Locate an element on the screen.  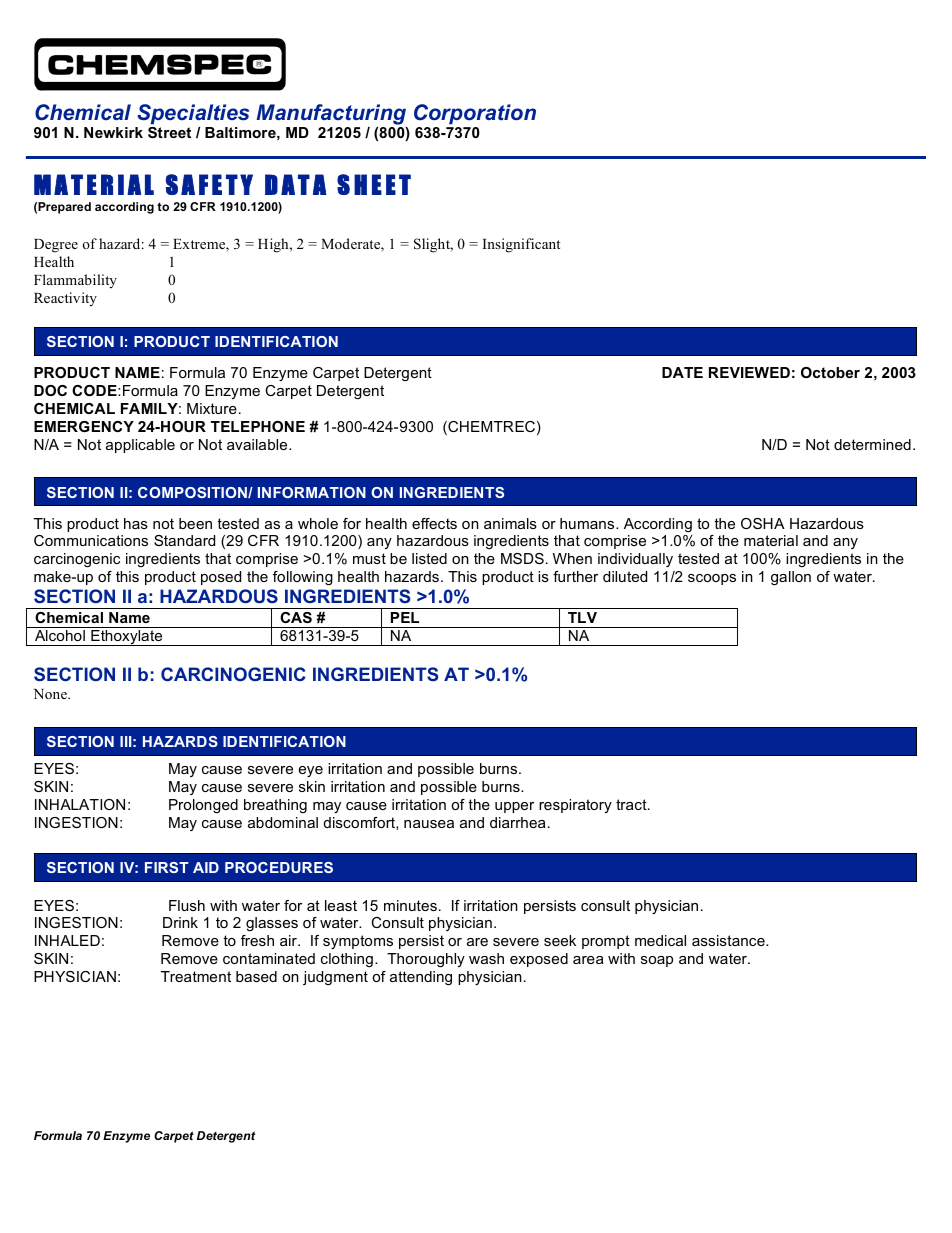
Street is located at coordinates (169, 132).
